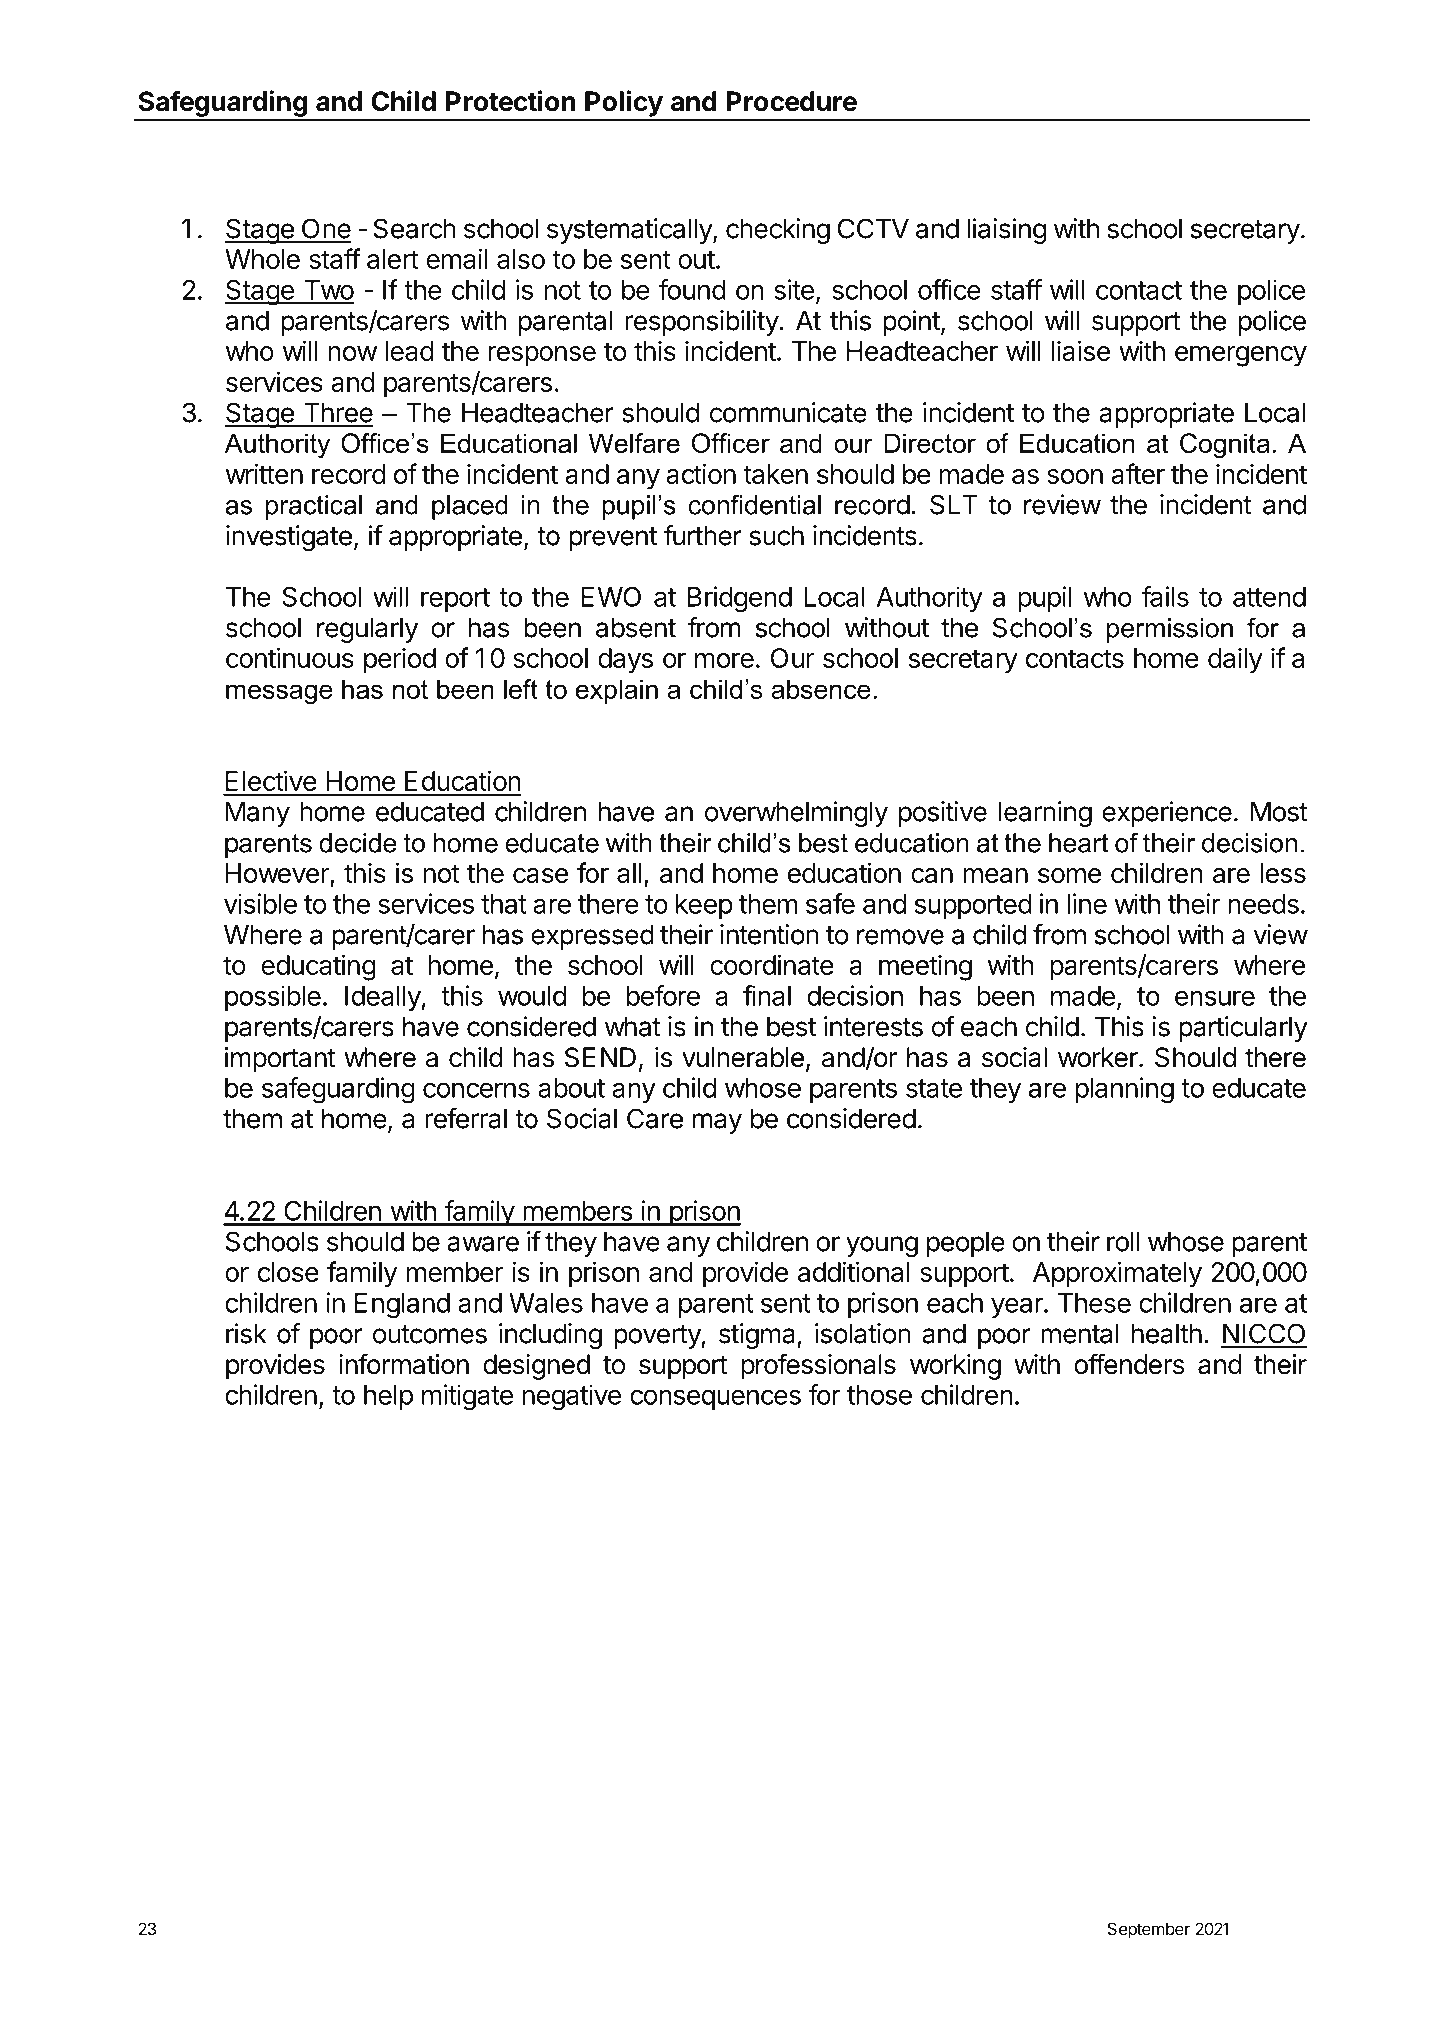  I want to click on help, so click(388, 1397).
